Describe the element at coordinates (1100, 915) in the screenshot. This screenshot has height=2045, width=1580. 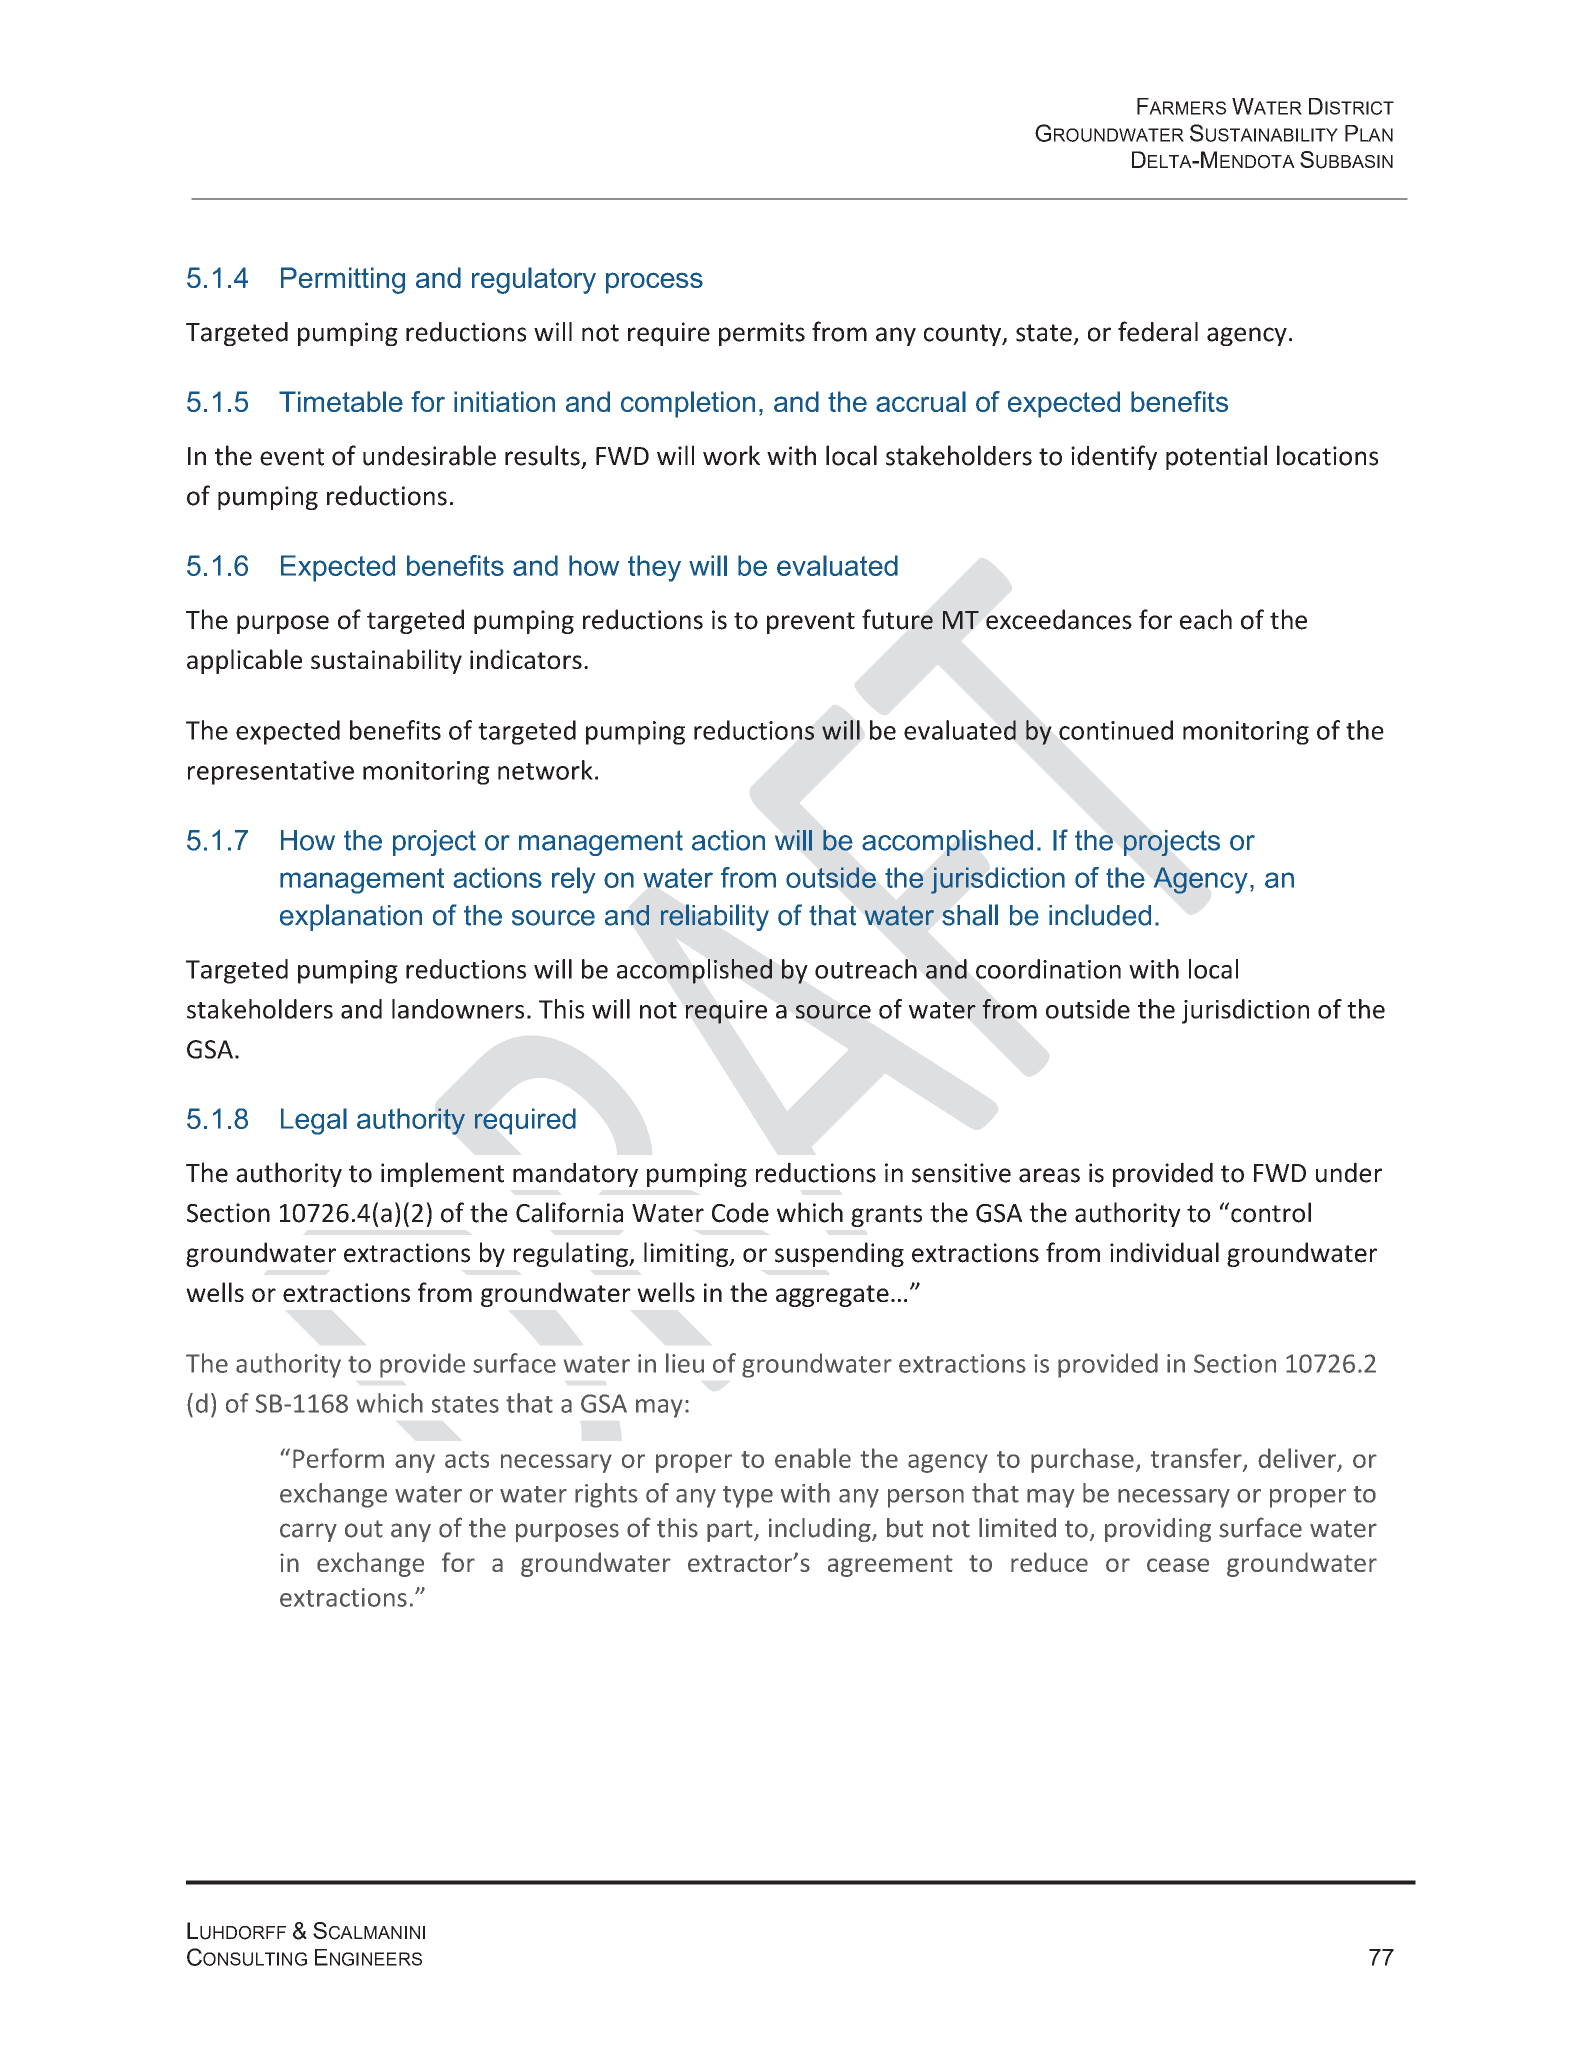
I see `included` at that location.
